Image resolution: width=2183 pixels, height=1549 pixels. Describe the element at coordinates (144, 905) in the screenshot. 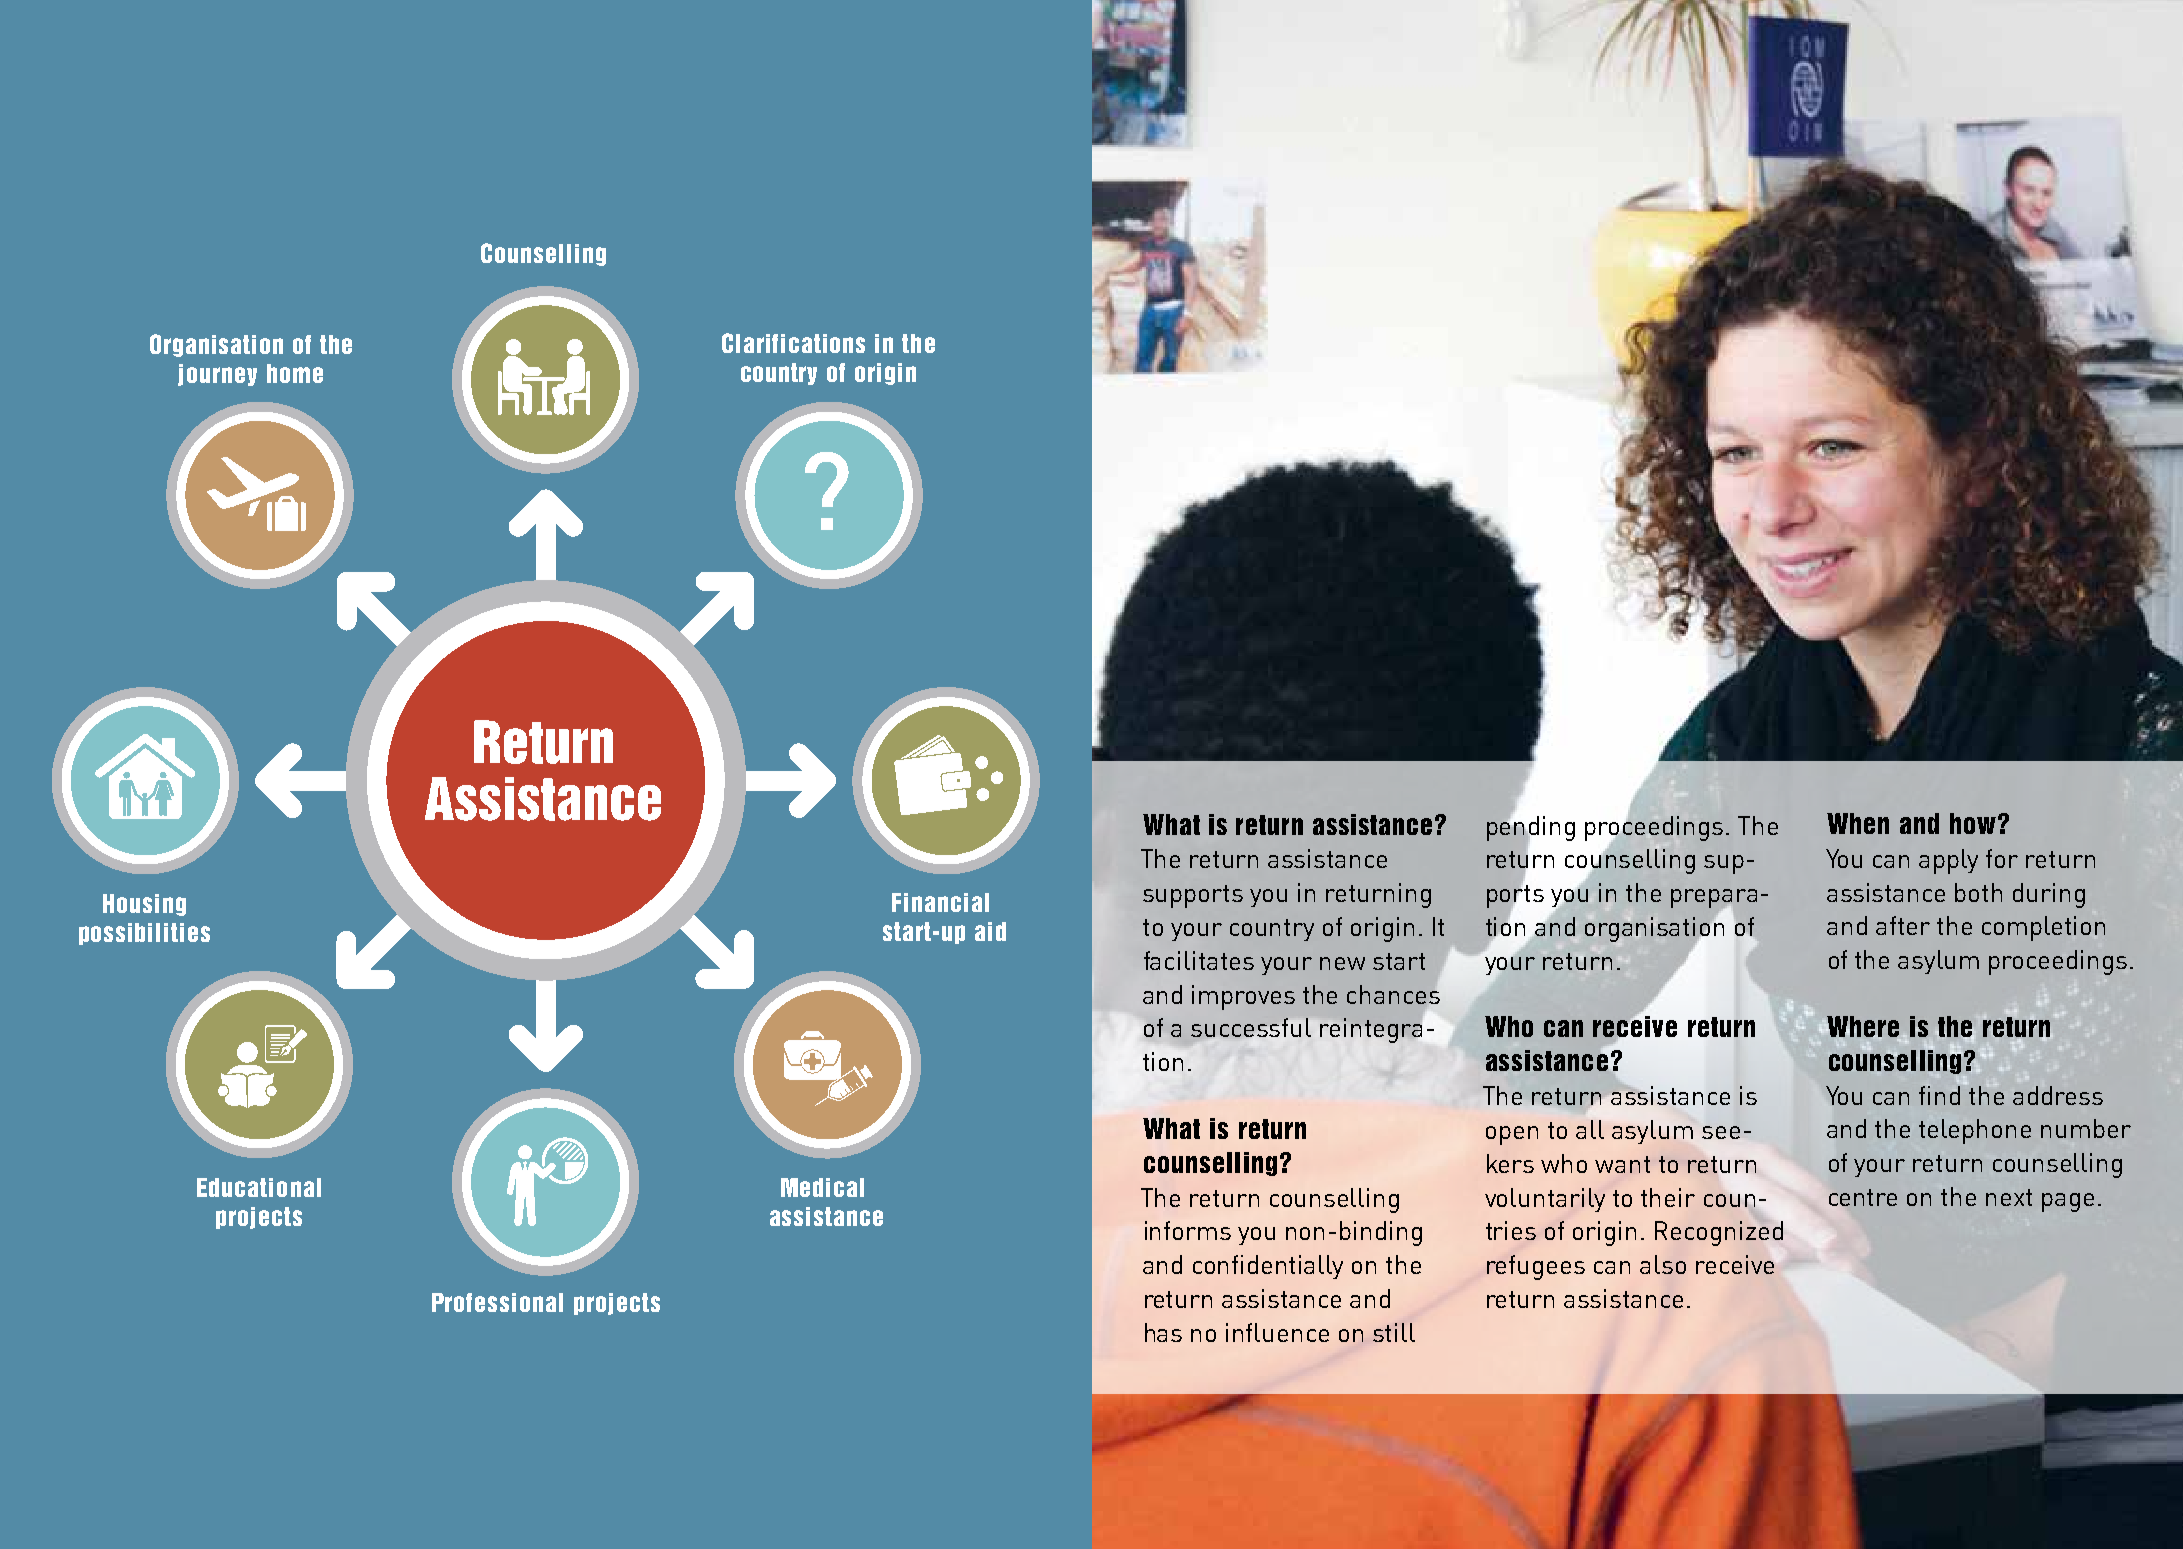

I see `Housing` at that location.
